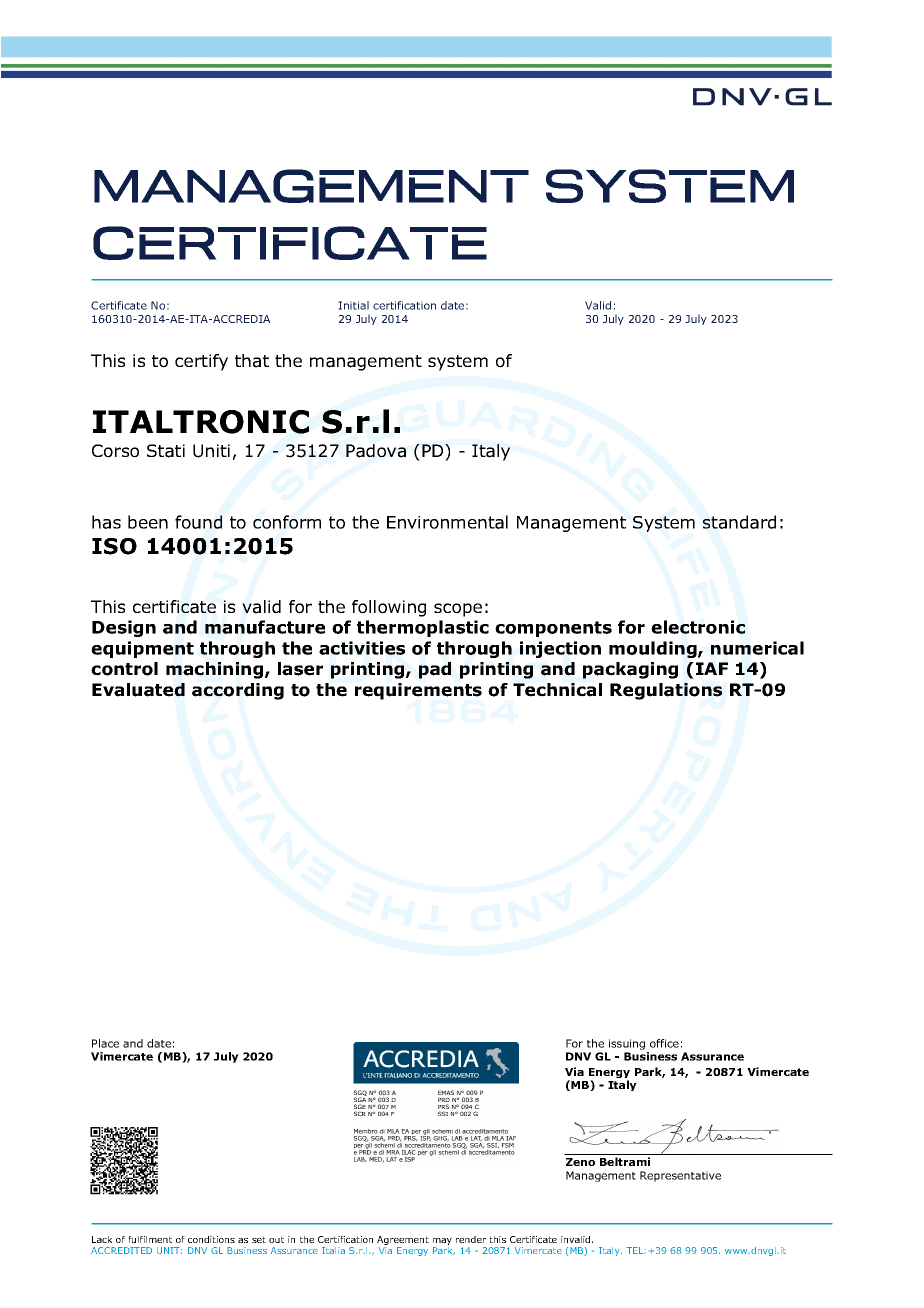  Describe the element at coordinates (680, 1176) in the document. I see `Representative` at that location.
